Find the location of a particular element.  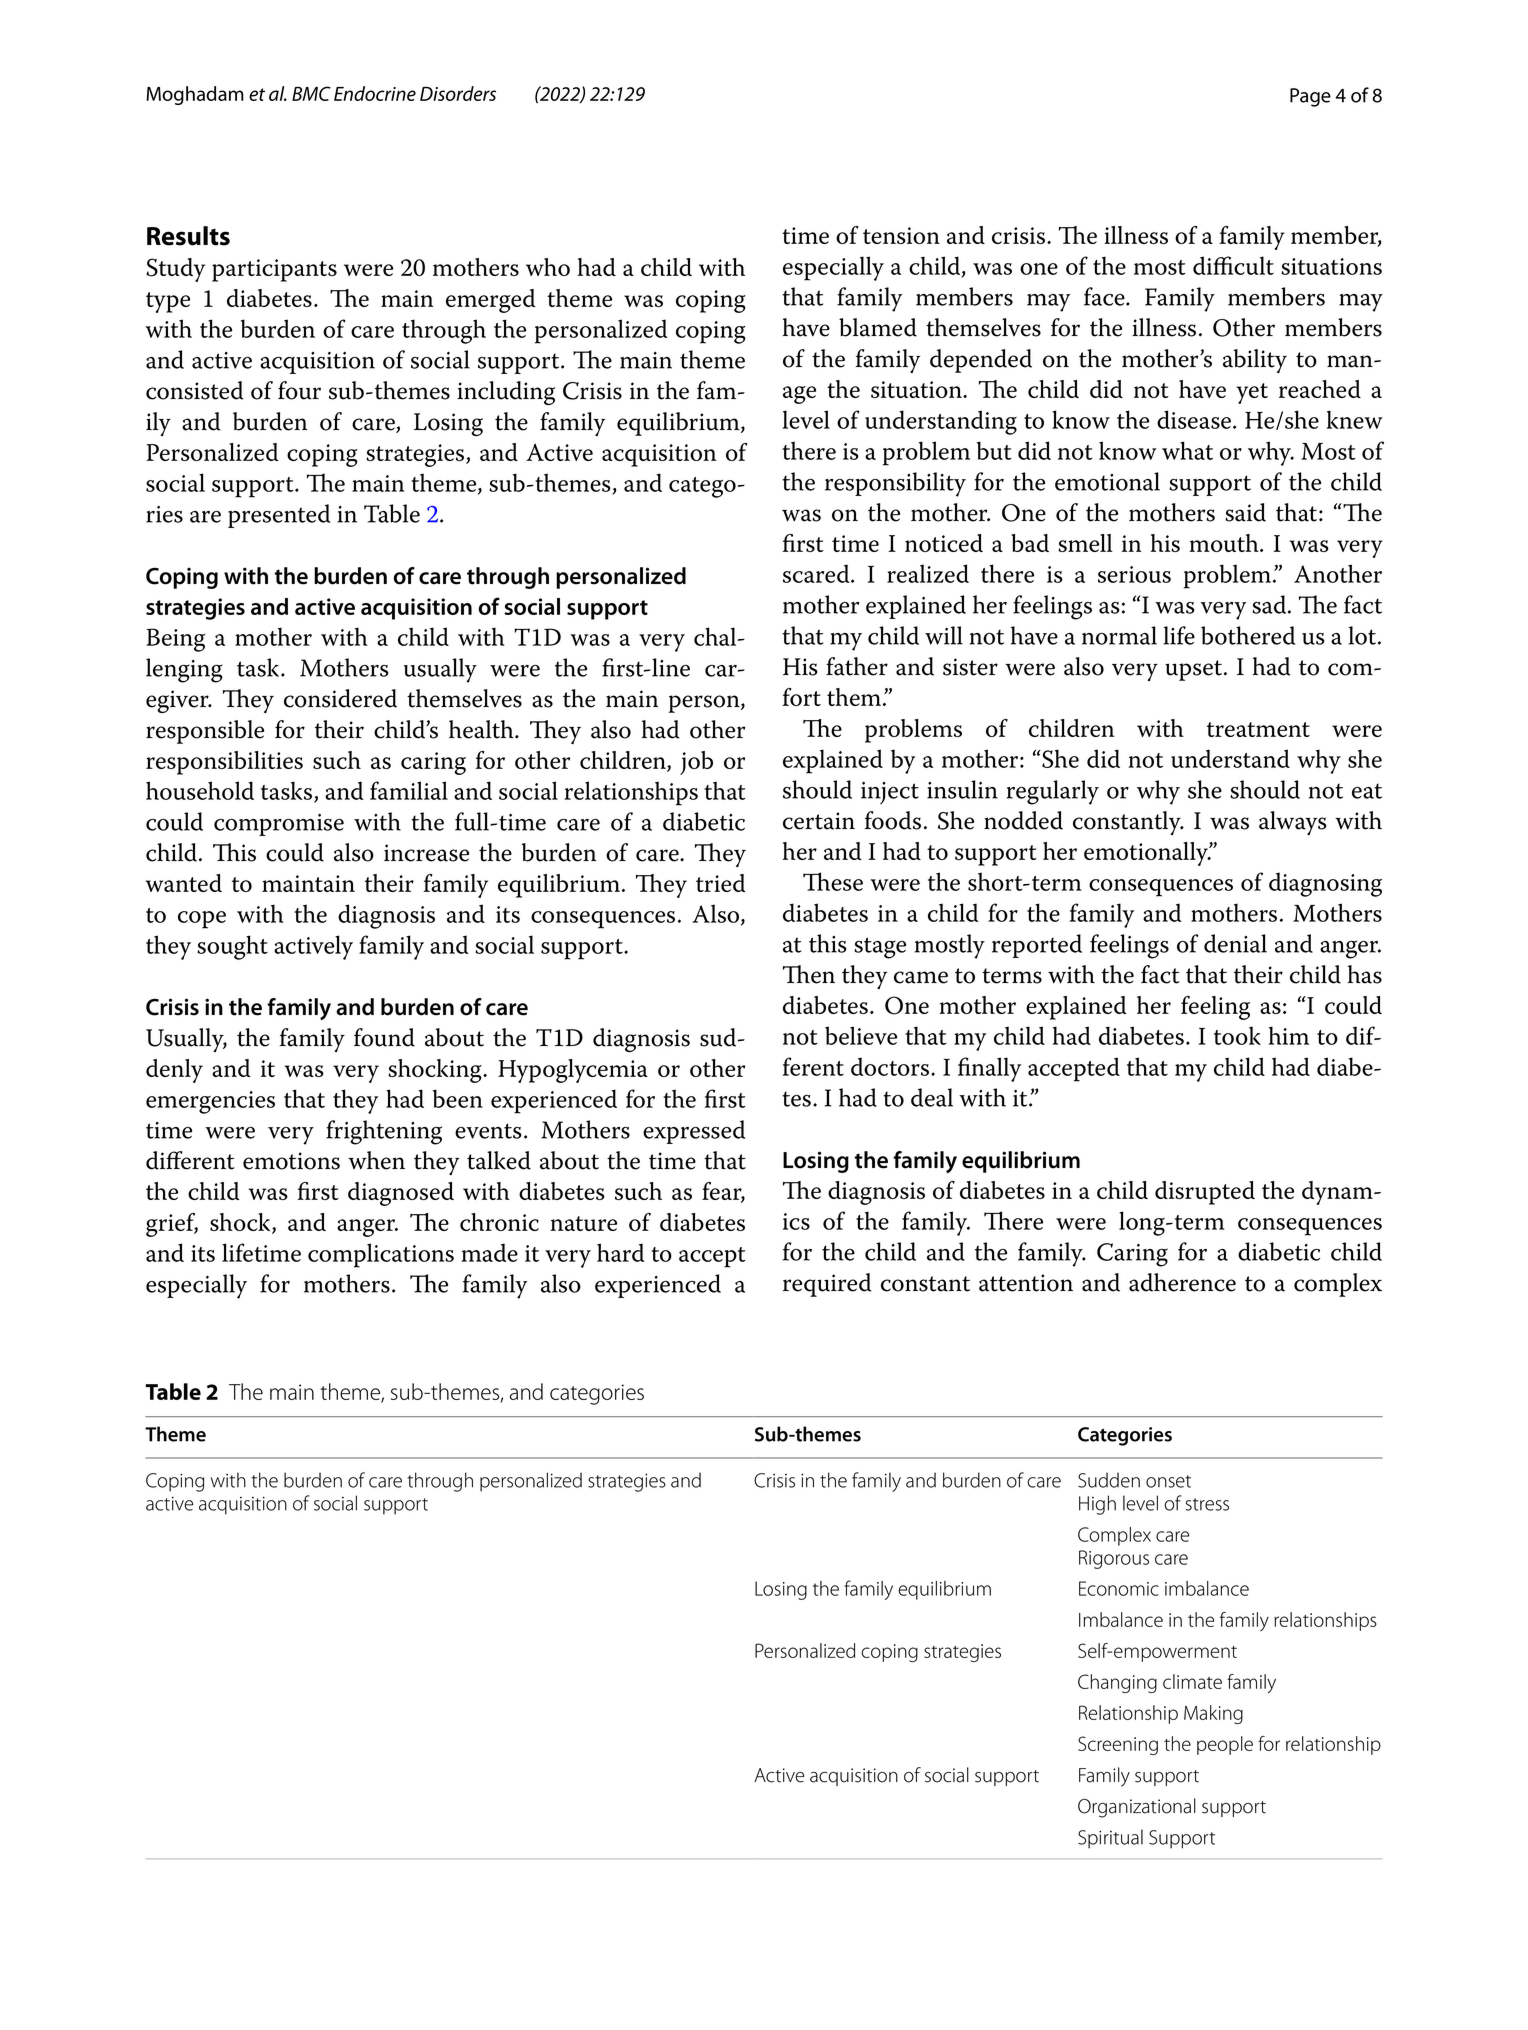

presented is located at coordinates (279, 516).
